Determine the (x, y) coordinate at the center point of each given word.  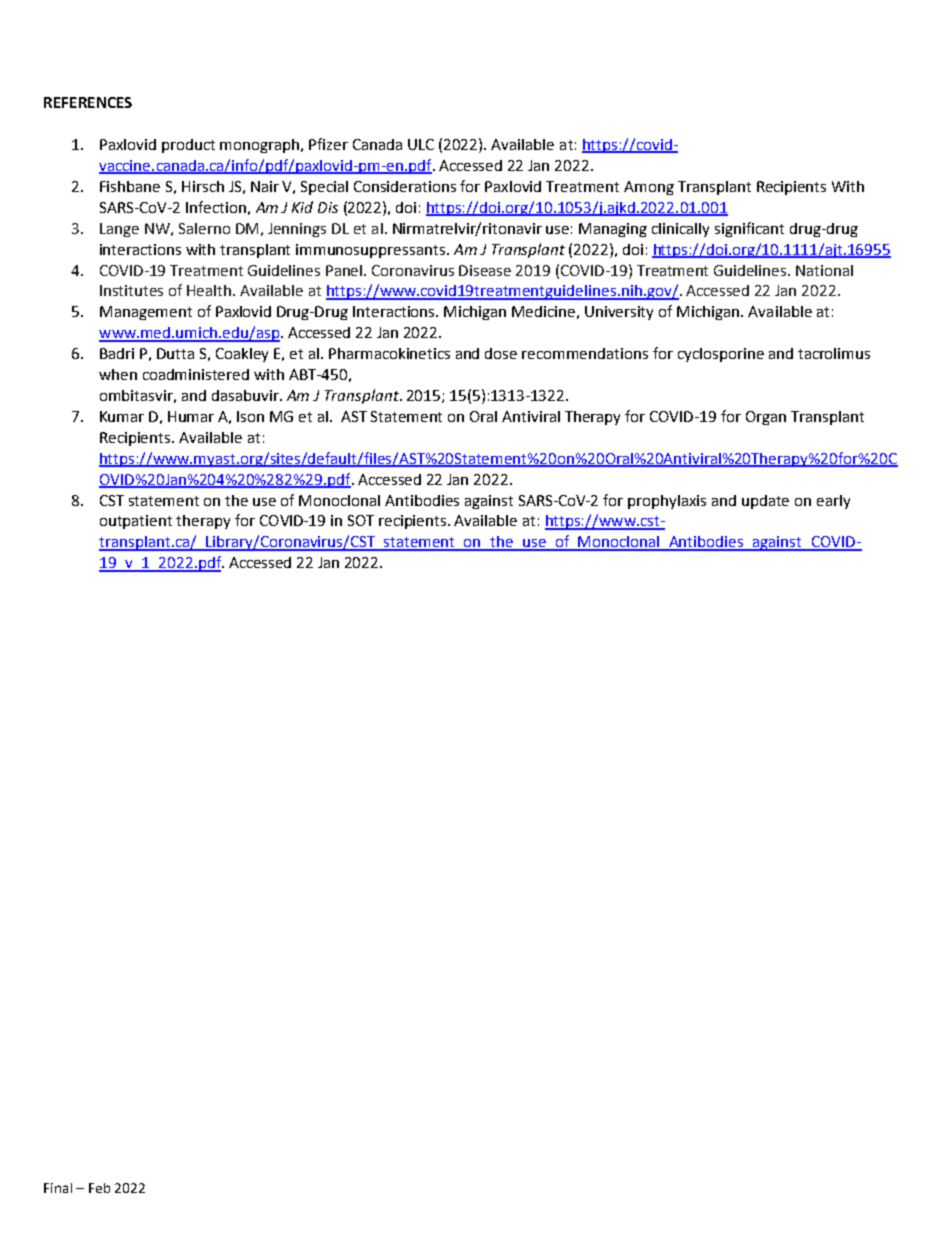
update (765, 502)
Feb (99, 1188)
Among (649, 188)
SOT (361, 520)
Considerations (405, 186)
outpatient (136, 522)
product (188, 146)
